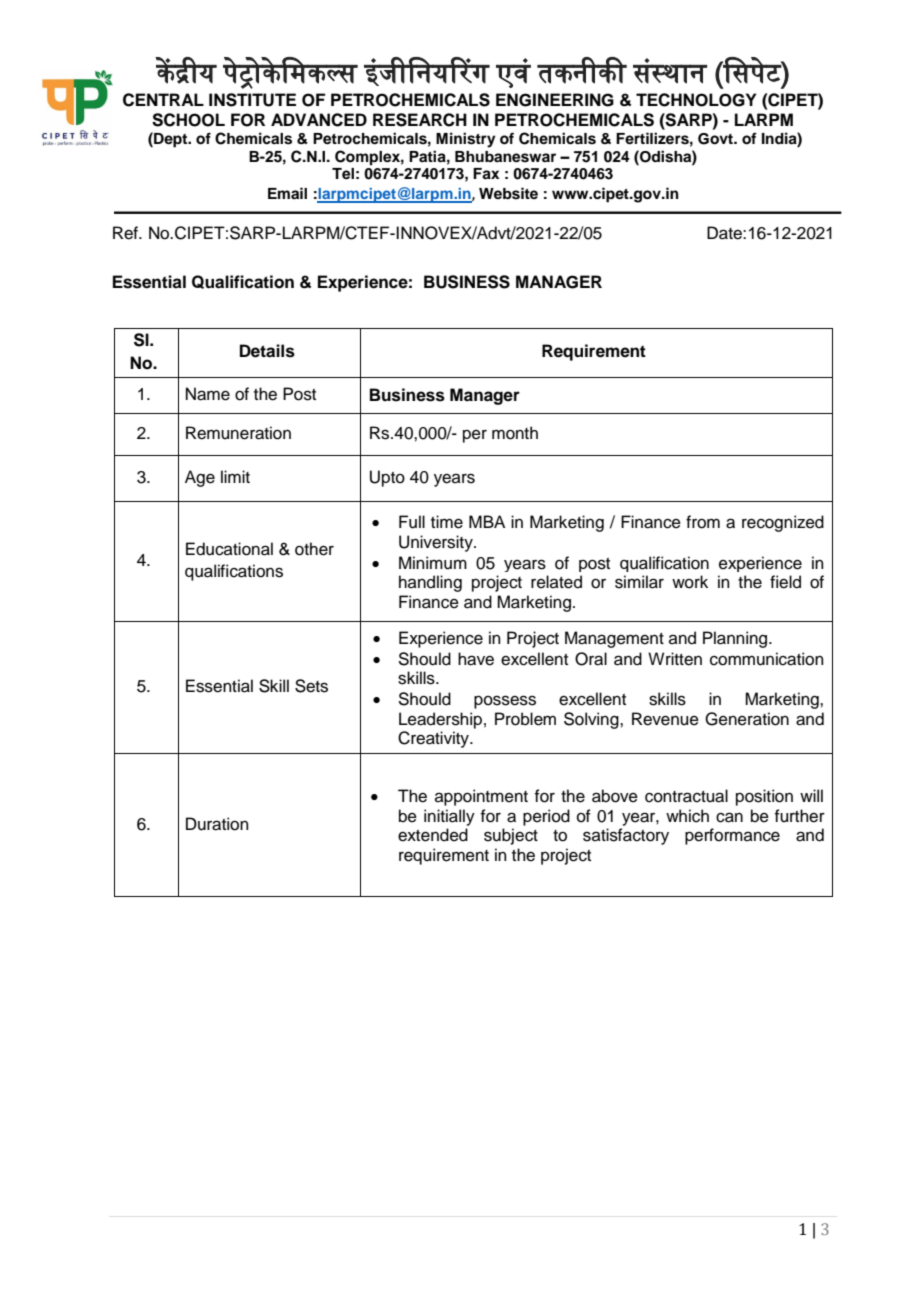 This page has width=924, height=1307. I want to click on recognized, so click(783, 523).
